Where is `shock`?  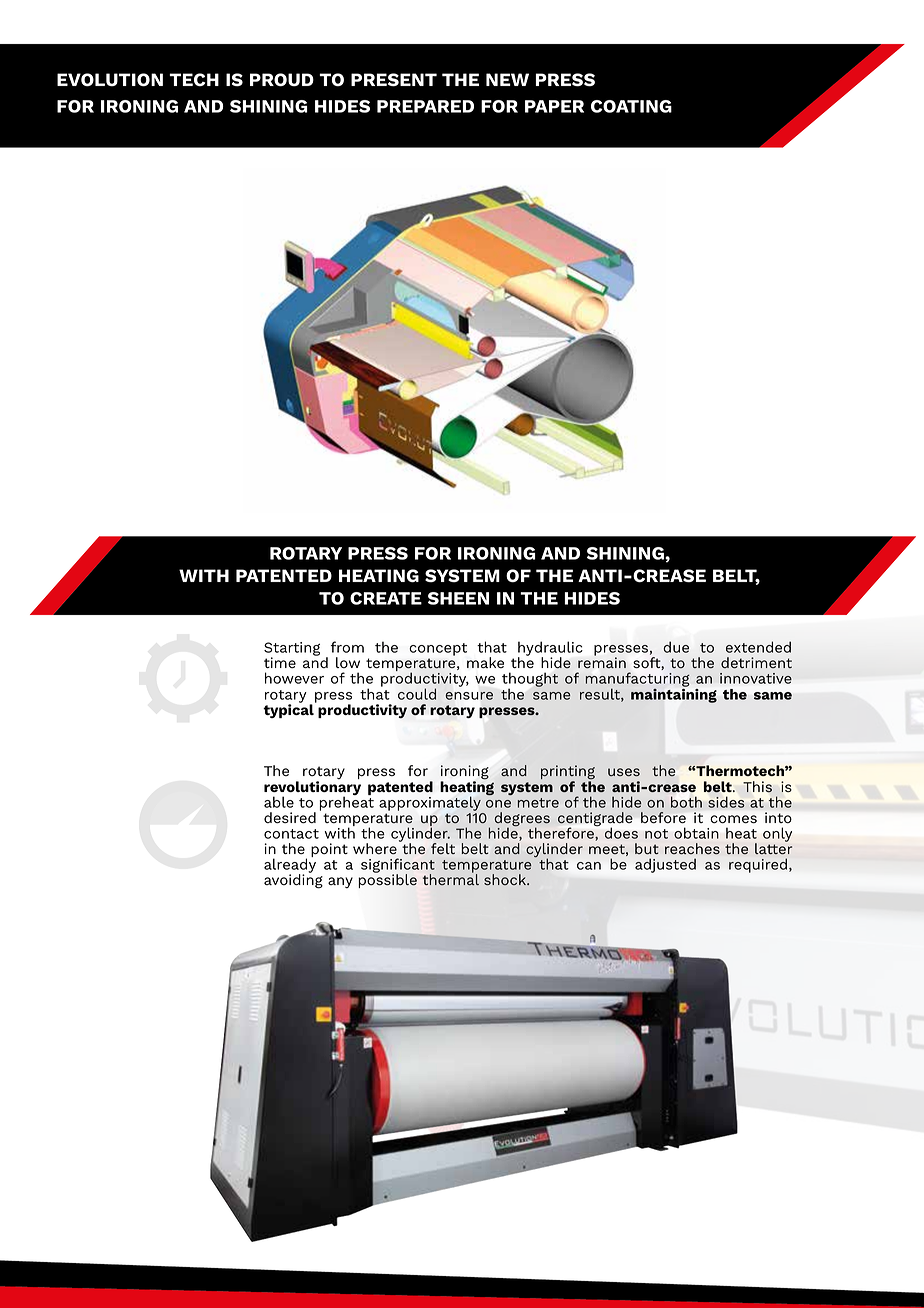
shock is located at coordinates (506, 879).
